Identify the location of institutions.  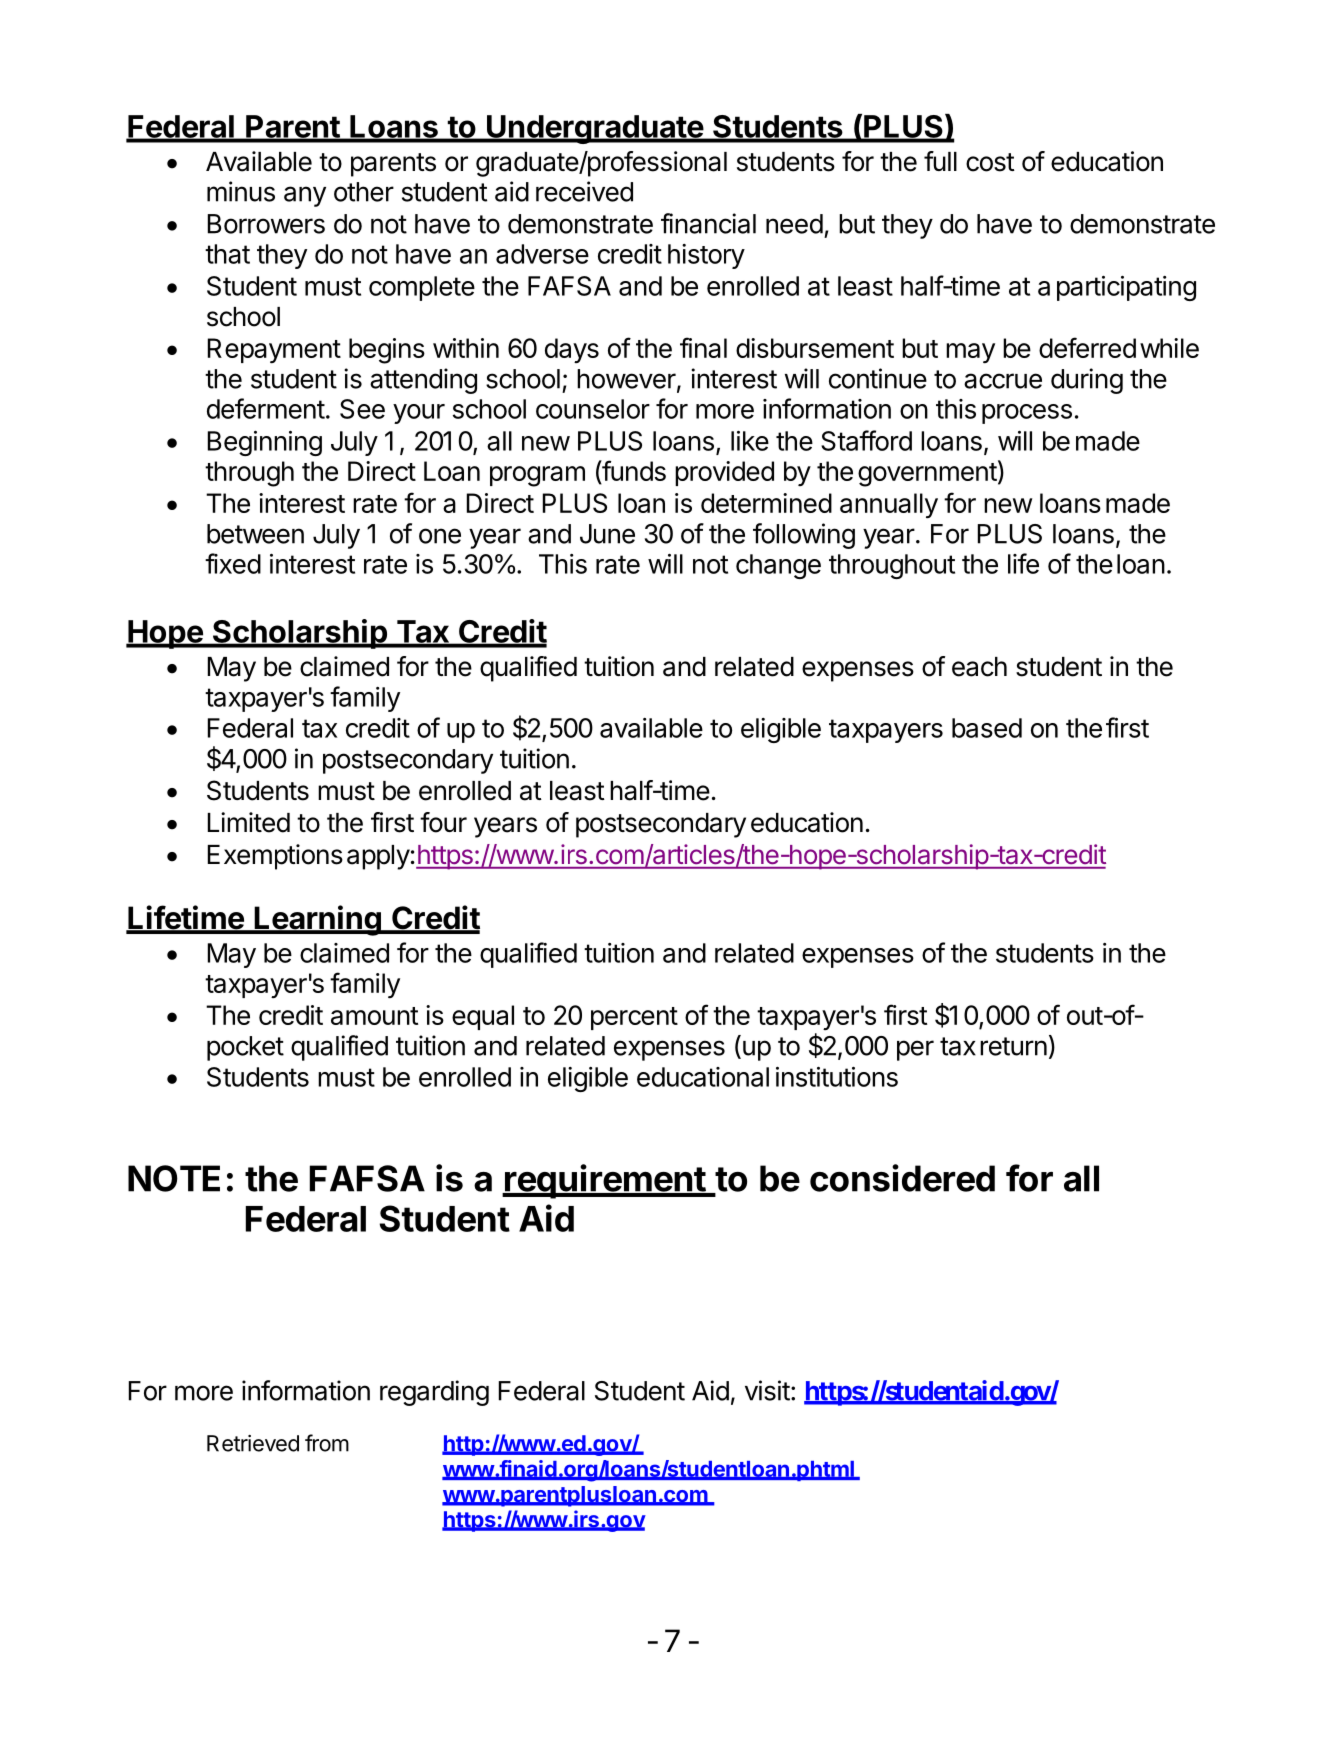
(837, 1077).
